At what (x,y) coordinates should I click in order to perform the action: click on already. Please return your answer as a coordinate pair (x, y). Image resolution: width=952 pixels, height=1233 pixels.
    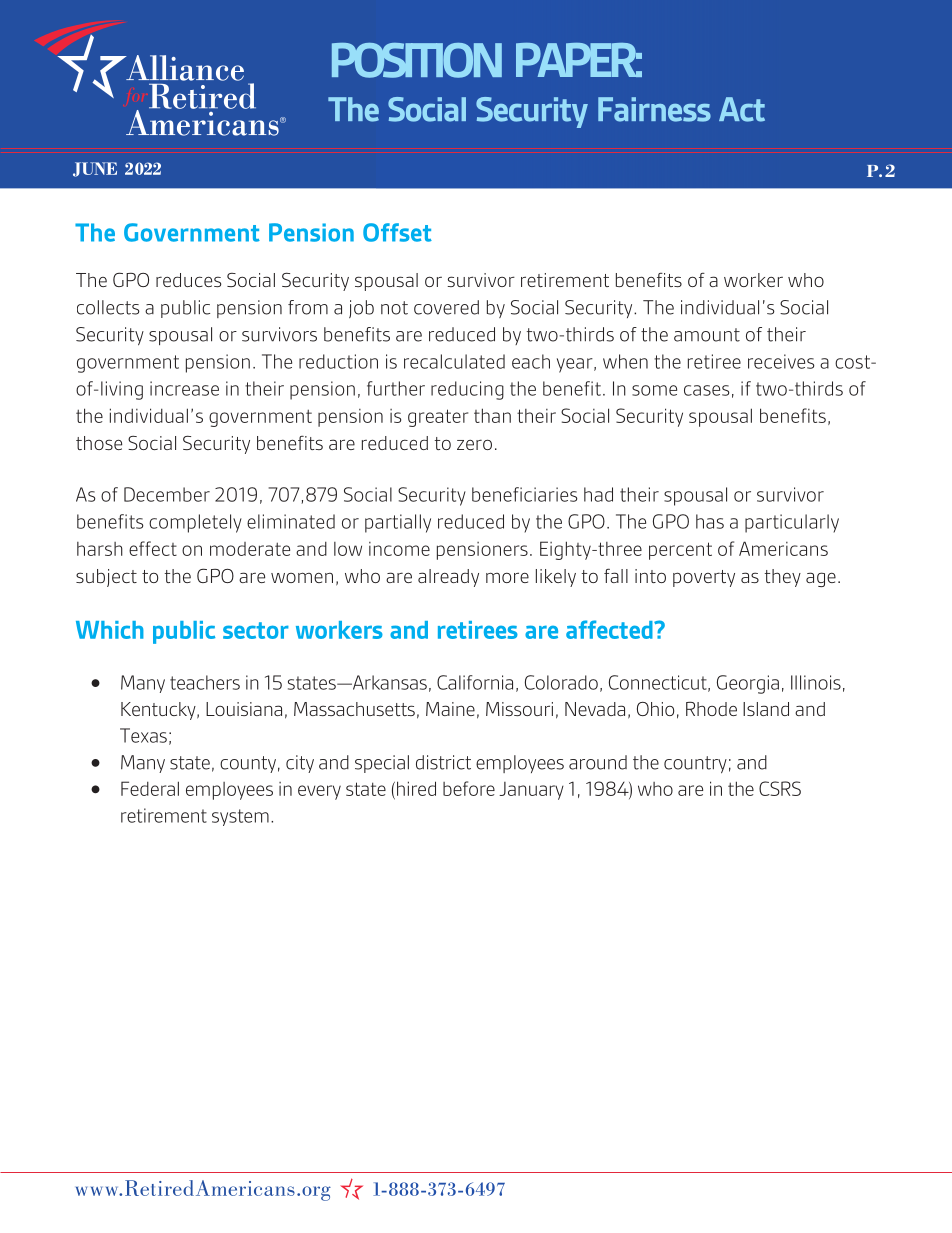
    Looking at the image, I should click on (448, 578).
